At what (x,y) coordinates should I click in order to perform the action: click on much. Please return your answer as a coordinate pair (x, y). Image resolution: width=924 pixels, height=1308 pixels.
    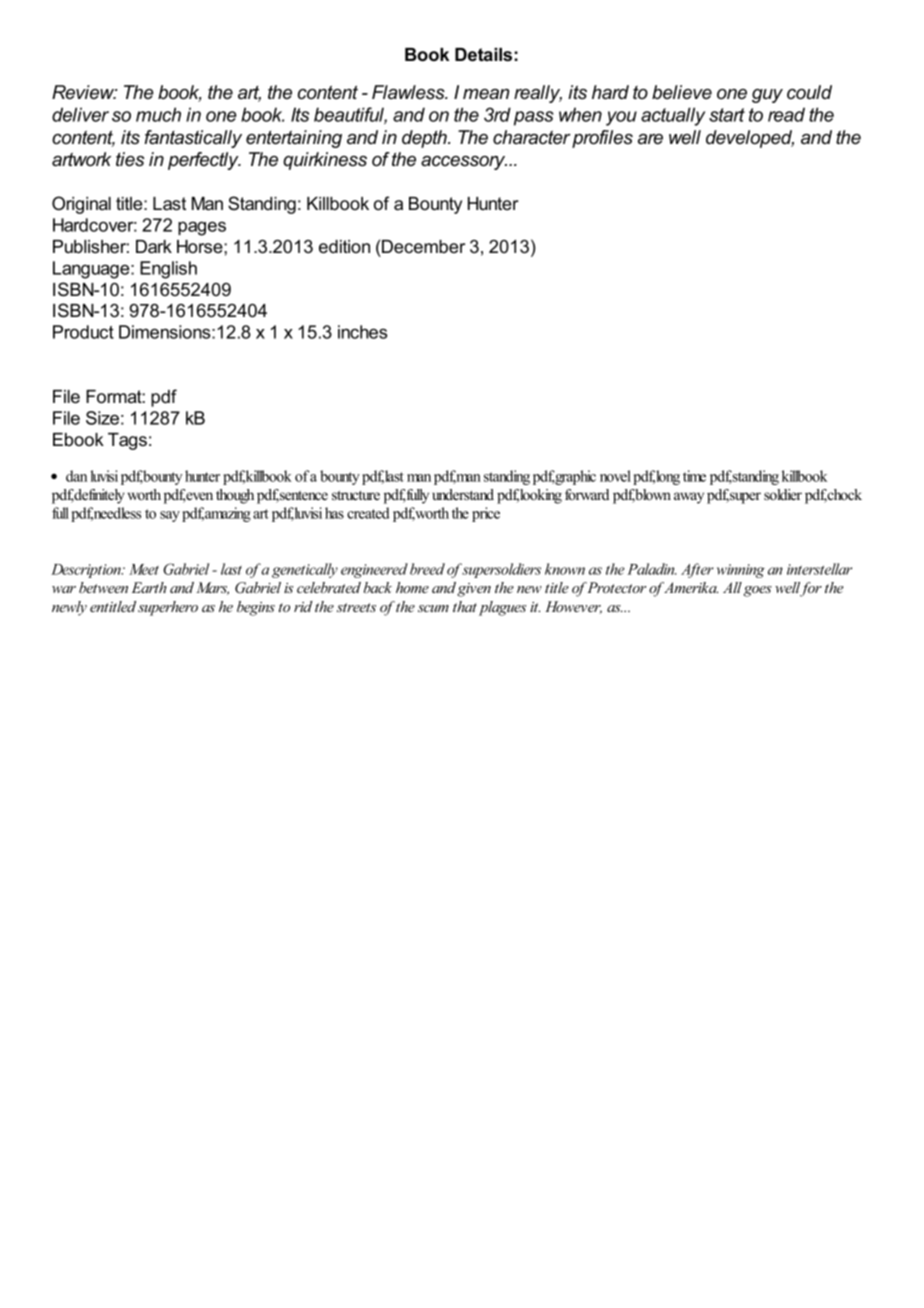
    Looking at the image, I should click on (158, 114).
